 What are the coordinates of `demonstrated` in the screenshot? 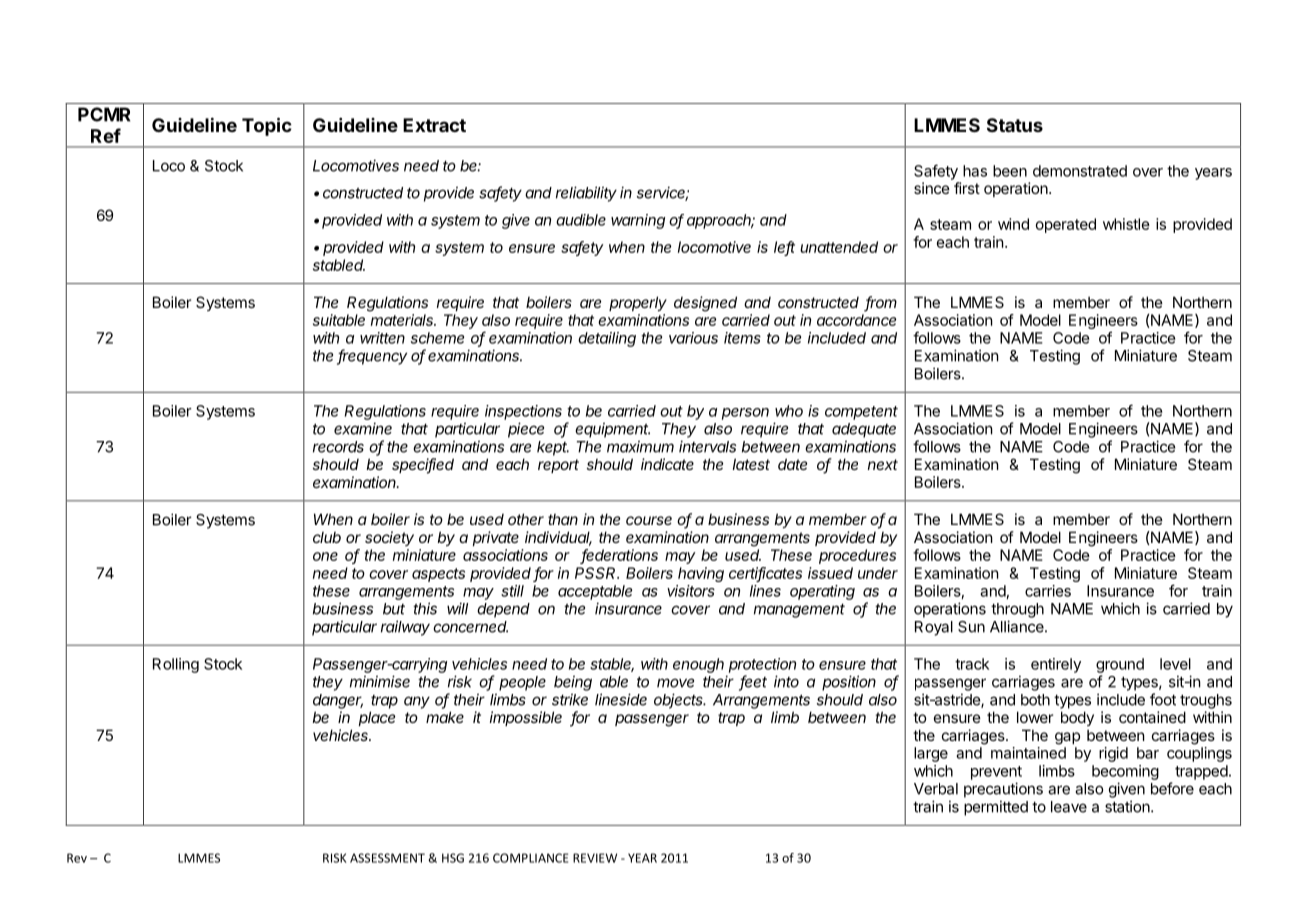 It's located at (1080, 171).
